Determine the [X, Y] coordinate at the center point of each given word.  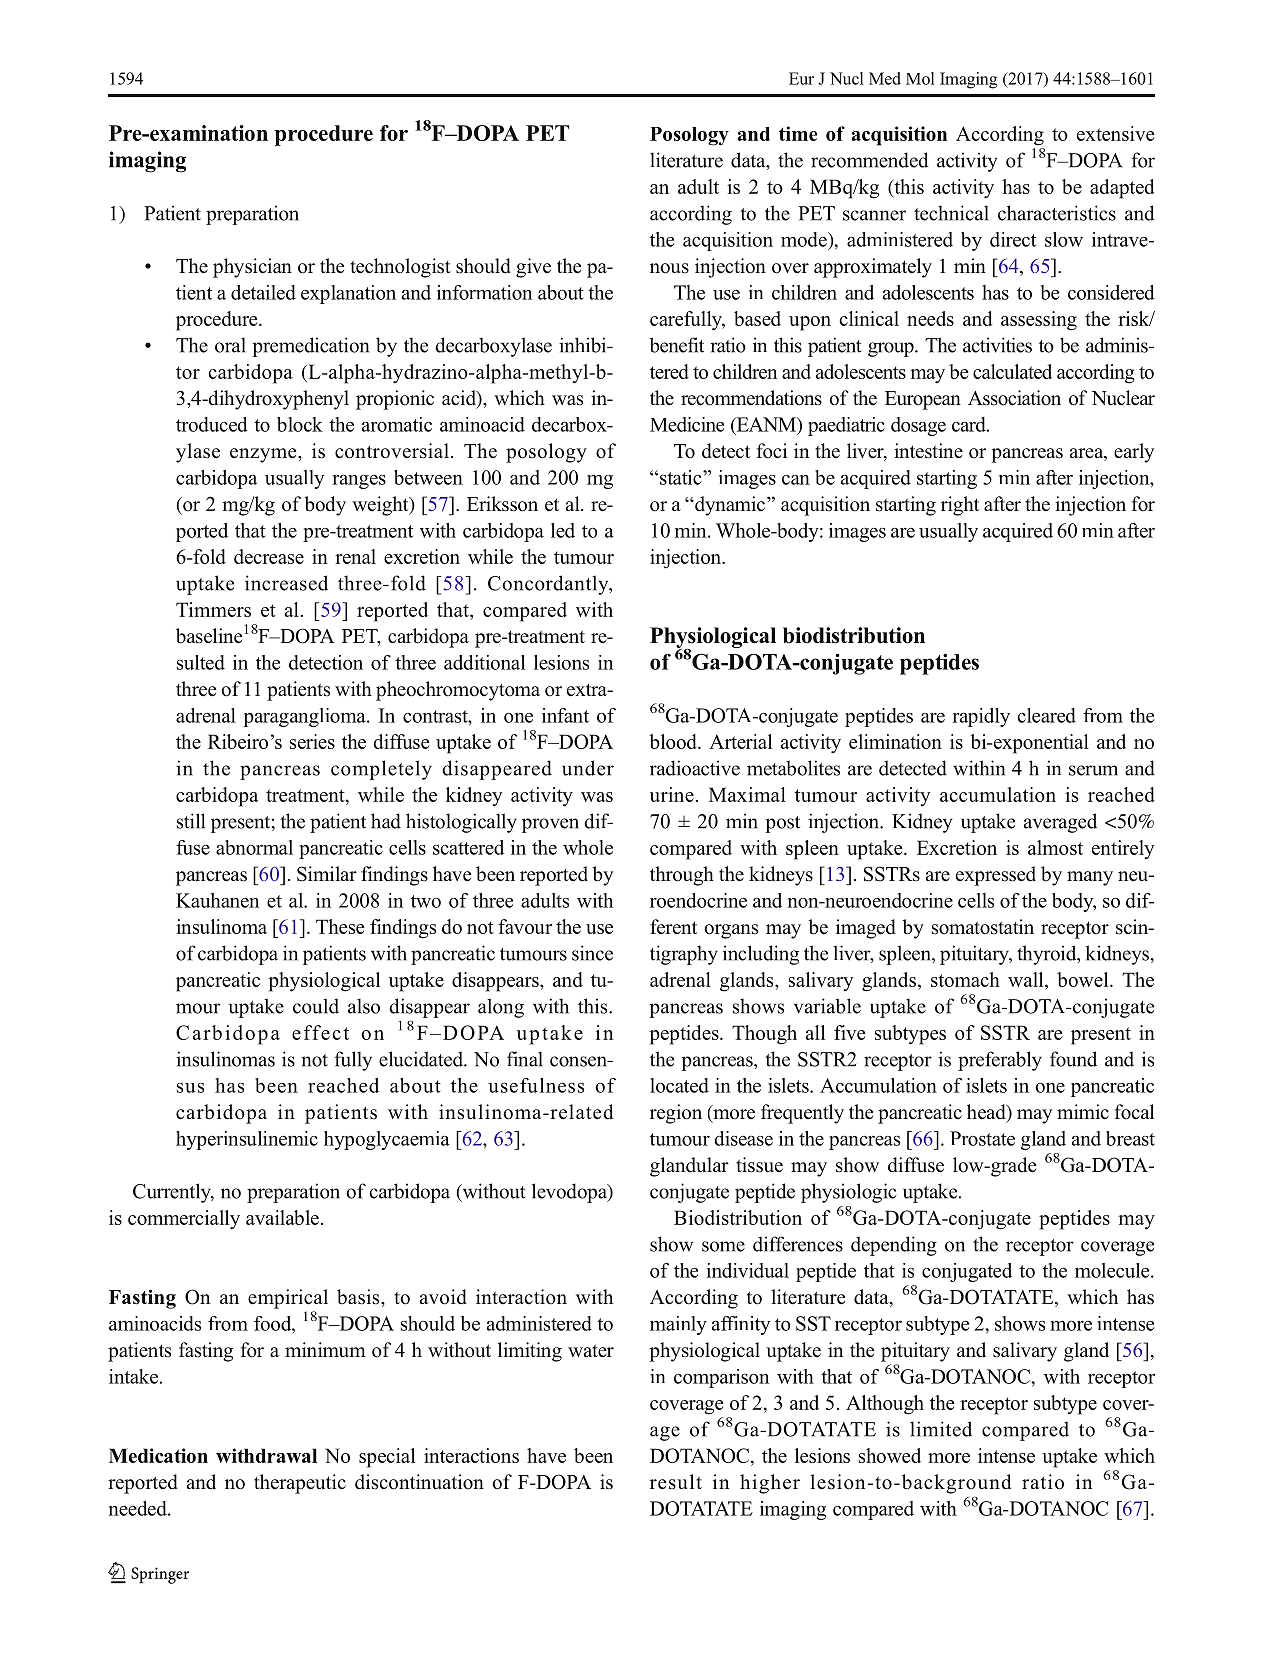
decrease [269, 556]
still [191, 821]
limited [941, 1429]
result [676, 1482]
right [960, 506]
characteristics [1057, 213]
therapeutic [300, 1484]
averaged [1060, 823]
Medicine [687, 424]
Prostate [982, 1138]
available [282, 1217]
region [676, 1114]
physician [252, 268]
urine [672, 794]
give [533, 268]
